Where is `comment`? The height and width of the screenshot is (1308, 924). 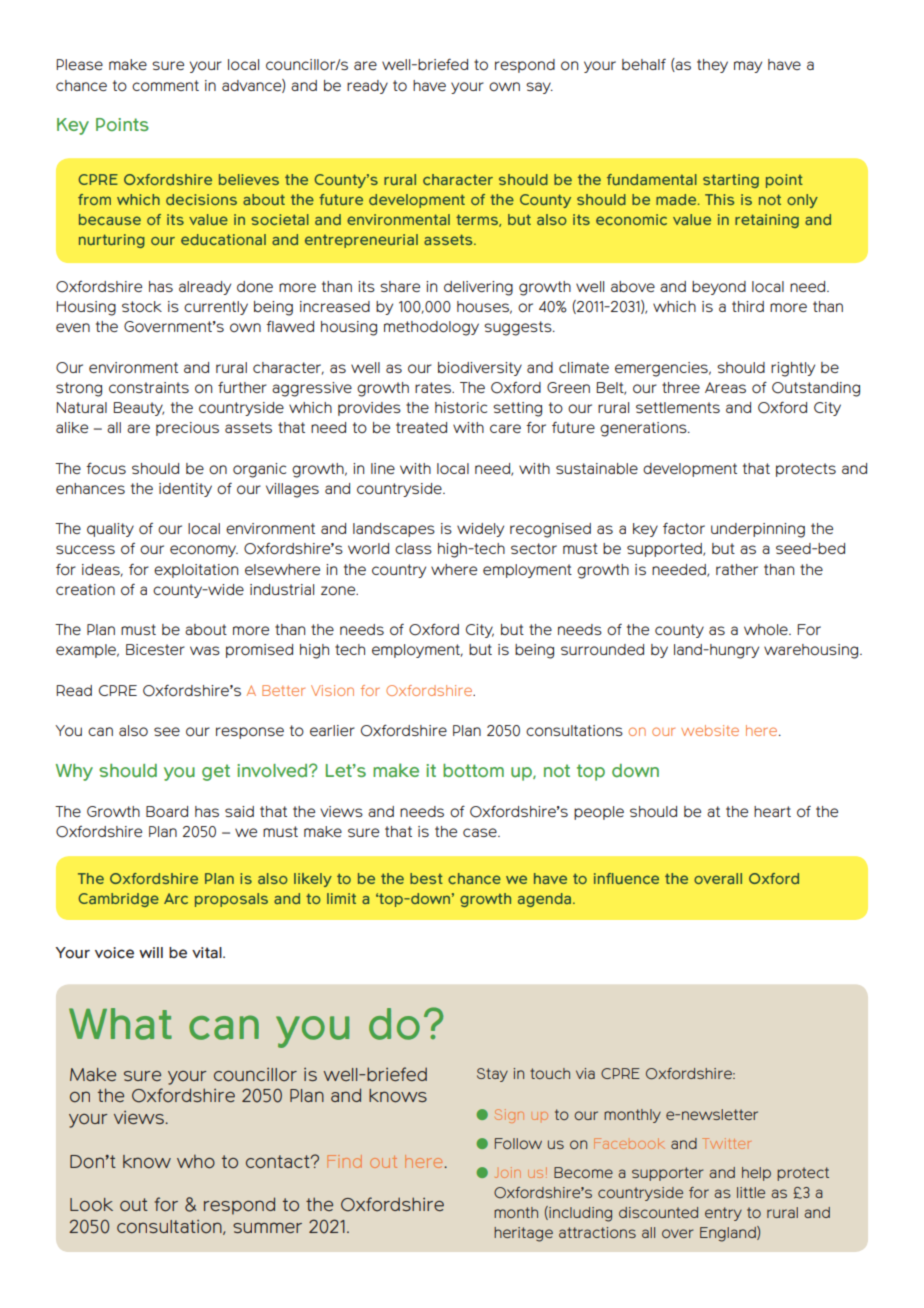
comment is located at coordinates (165, 85).
